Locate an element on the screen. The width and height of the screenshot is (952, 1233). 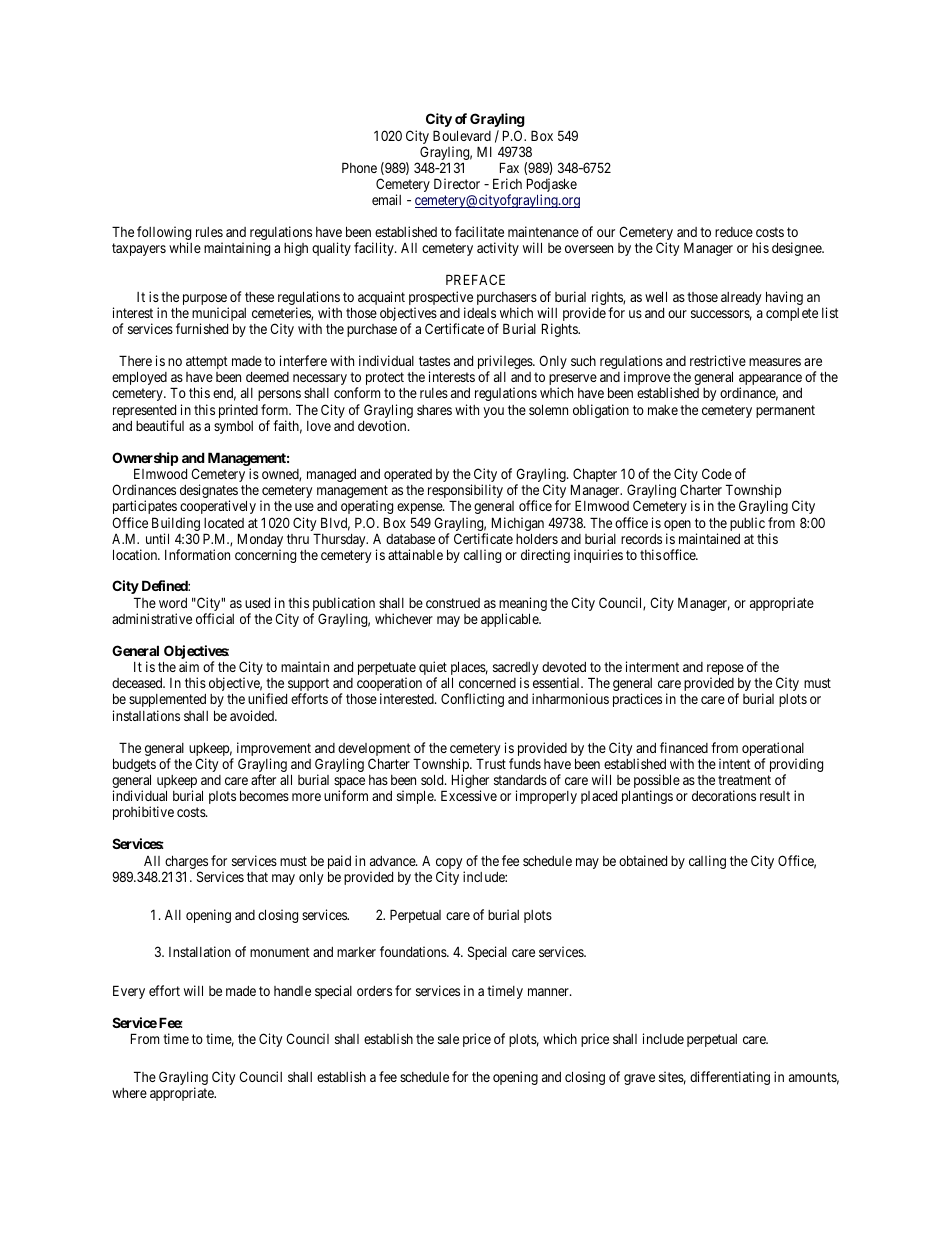
reduce is located at coordinates (734, 232).
